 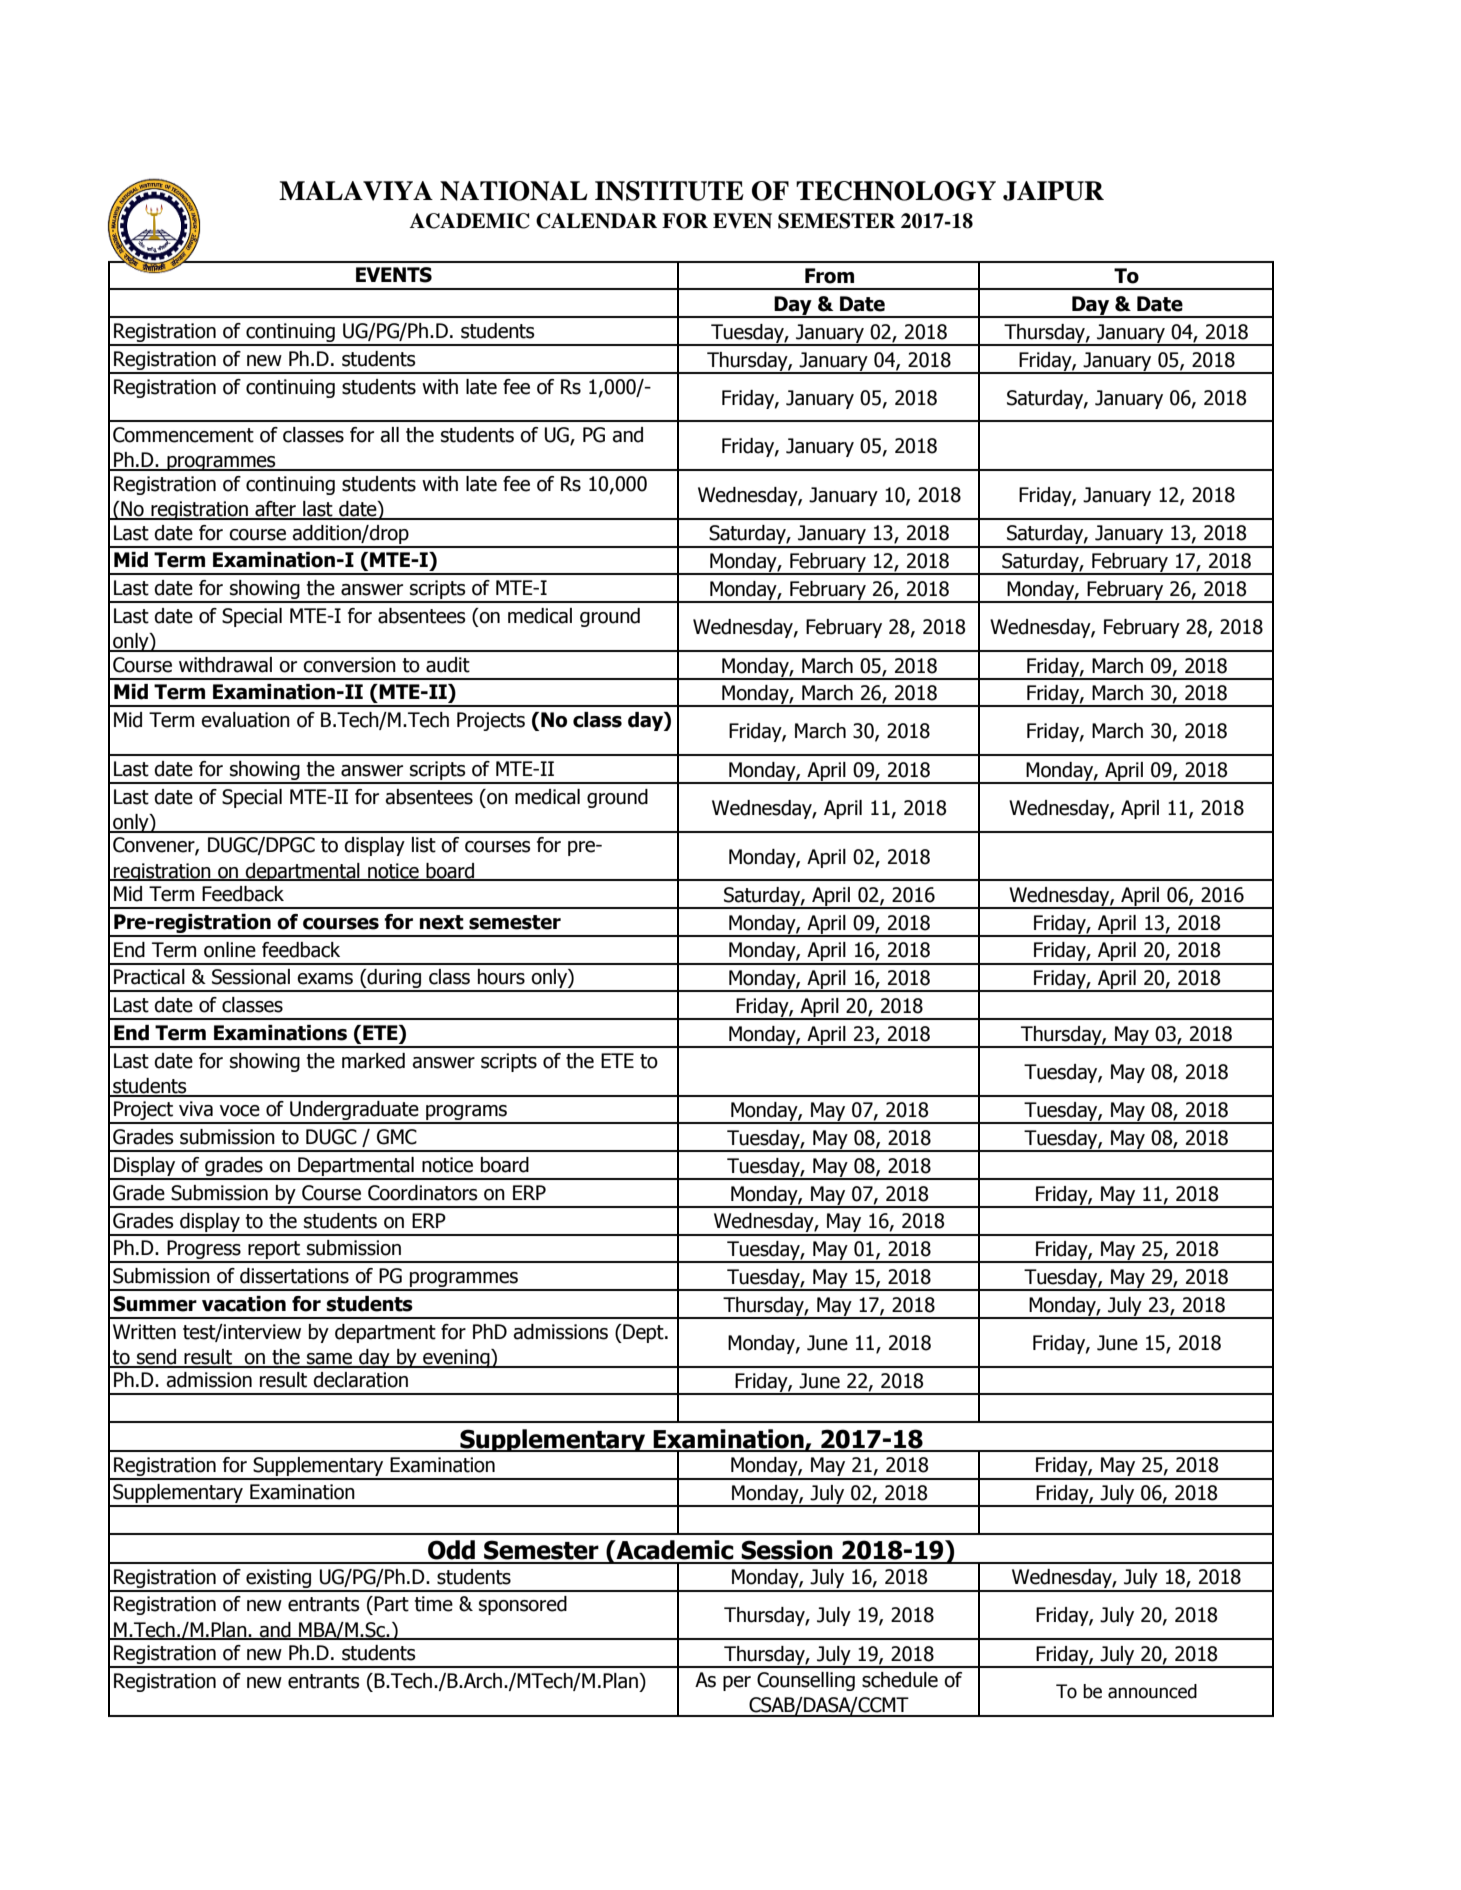 What do you see at coordinates (643, 1333) in the screenshot?
I see `Dept` at bounding box center [643, 1333].
